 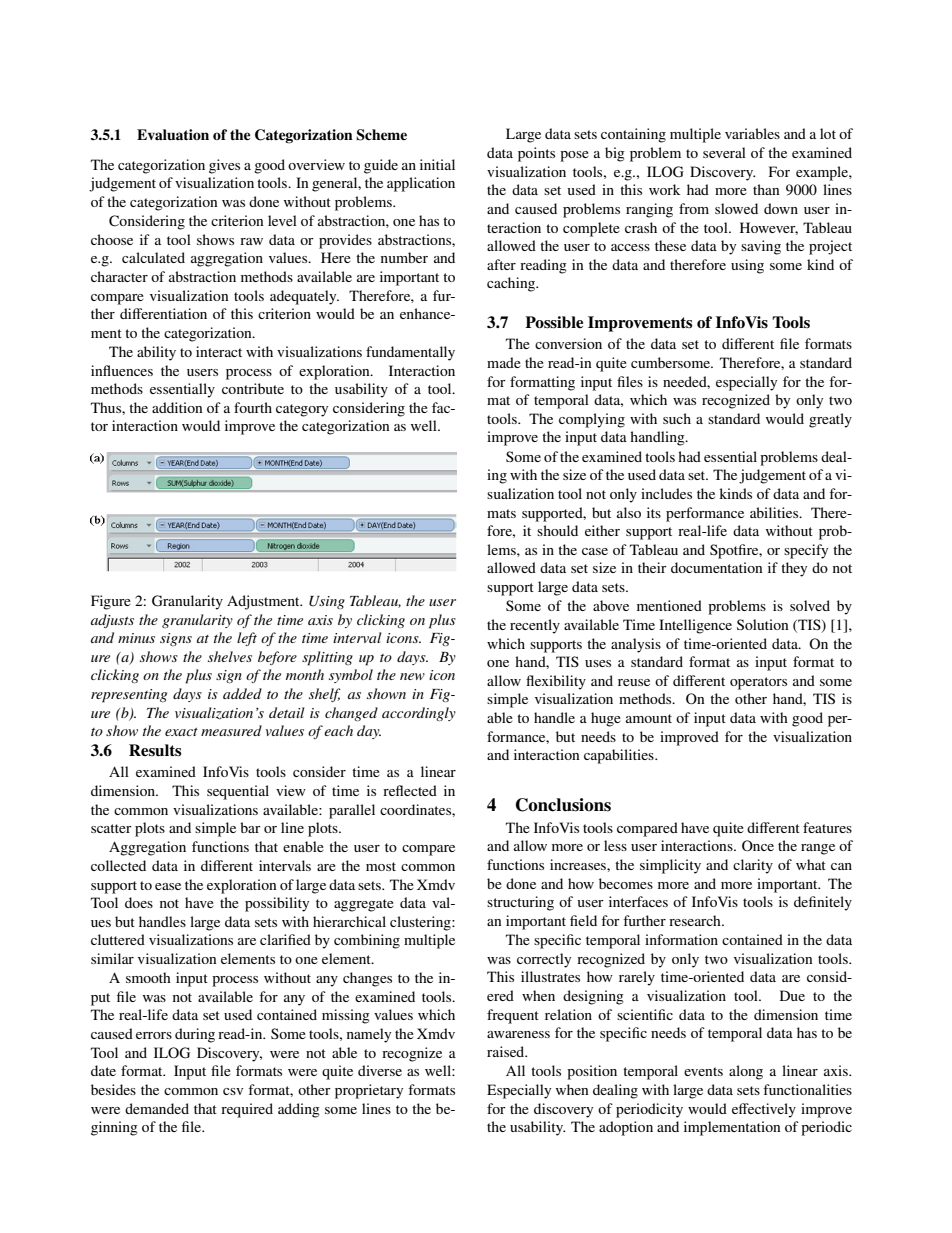 I want to click on reflected, so click(x=410, y=790).
